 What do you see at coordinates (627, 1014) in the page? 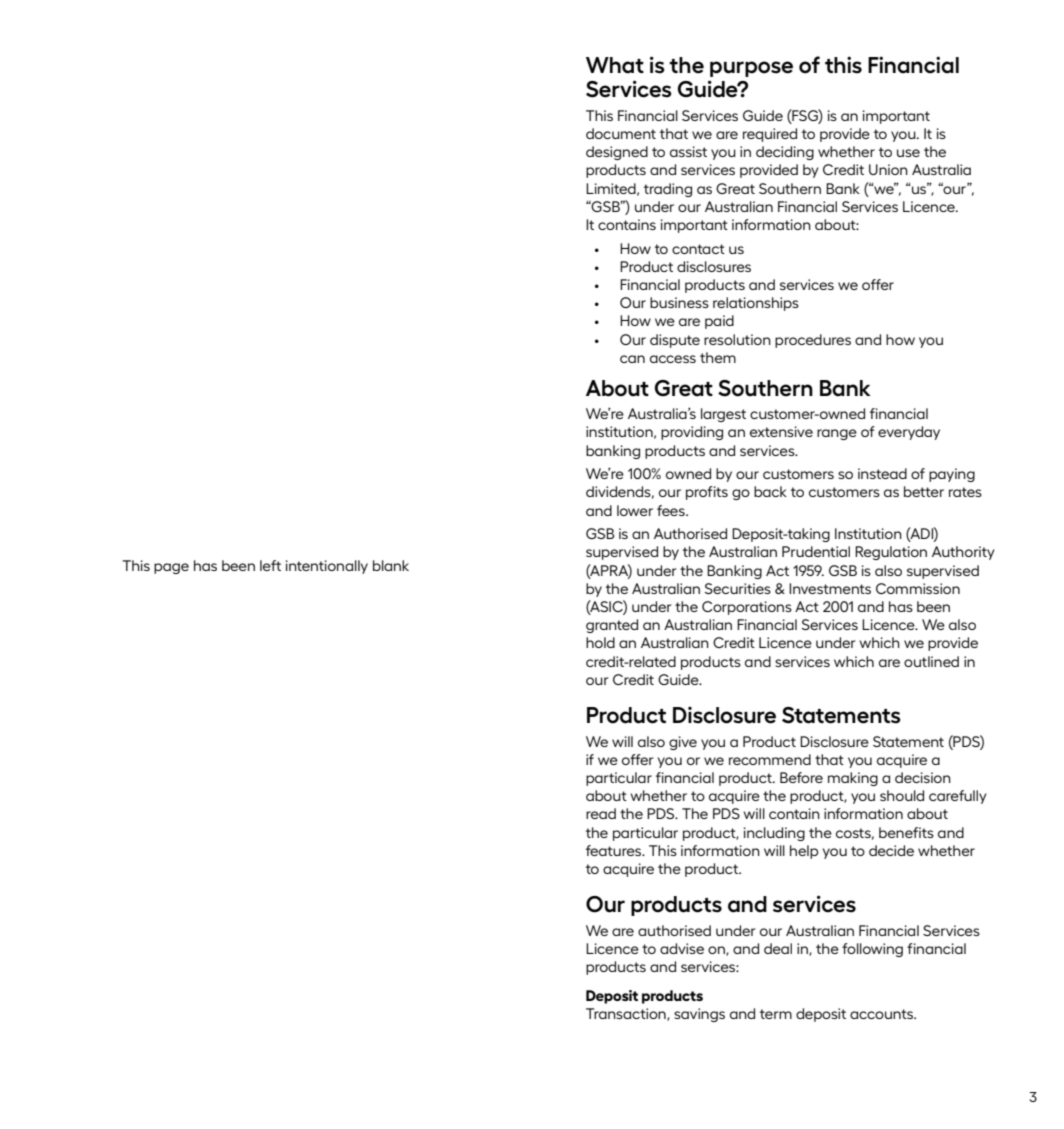
I see `Transaction` at bounding box center [627, 1014].
